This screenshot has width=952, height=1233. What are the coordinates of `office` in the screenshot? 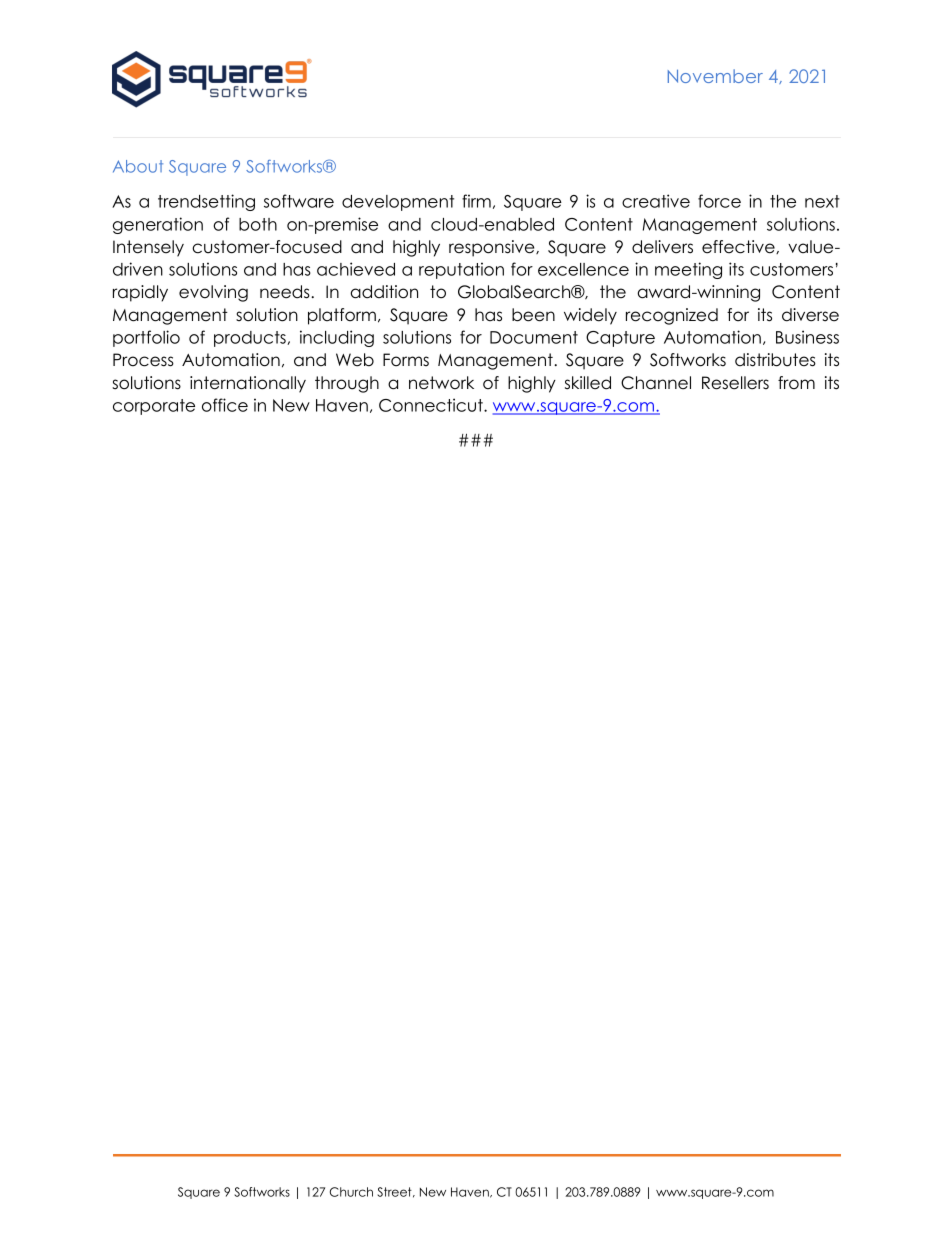 It's located at (225, 405).
